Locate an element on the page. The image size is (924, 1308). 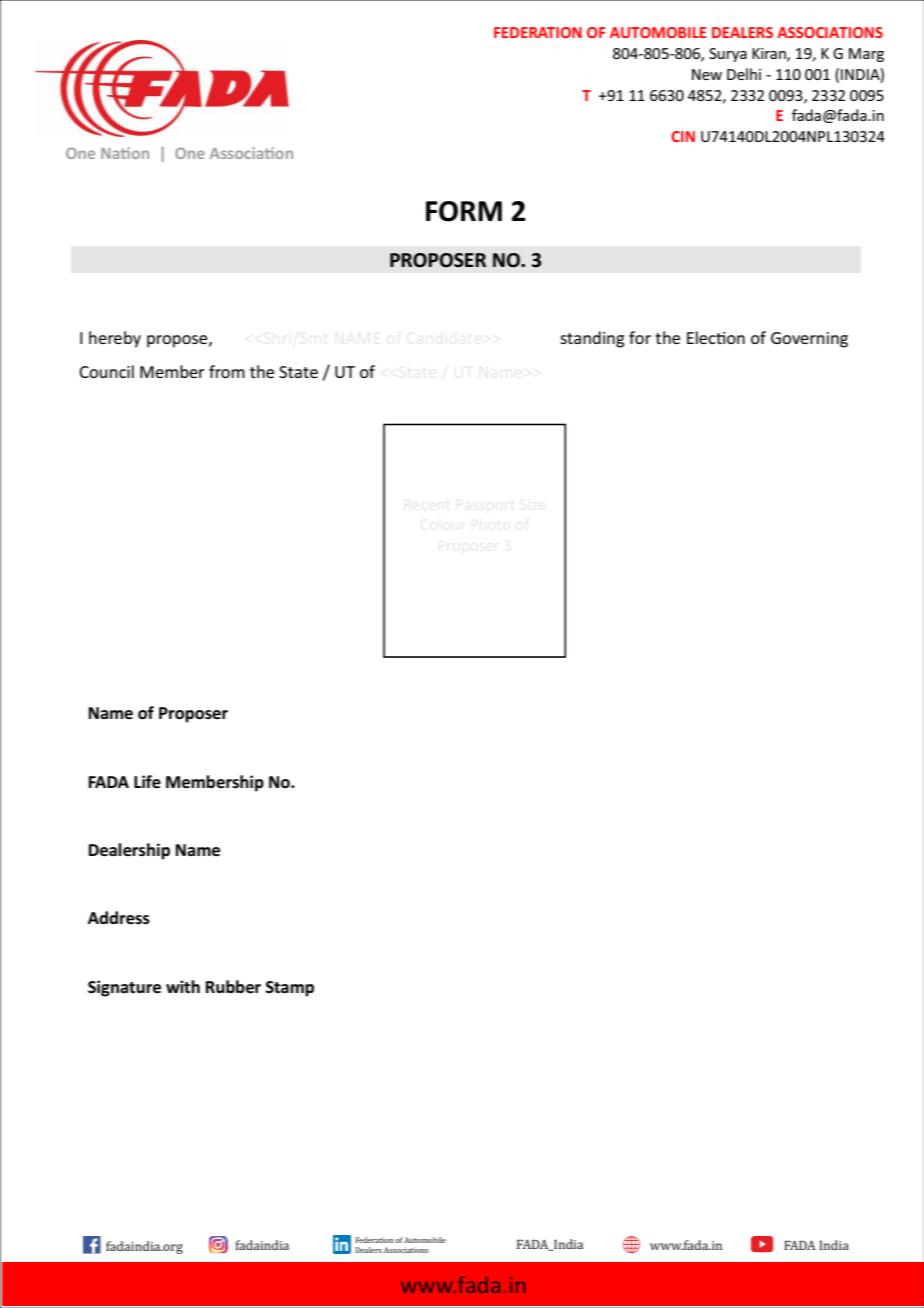
CIN is located at coordinates (683, 136).
